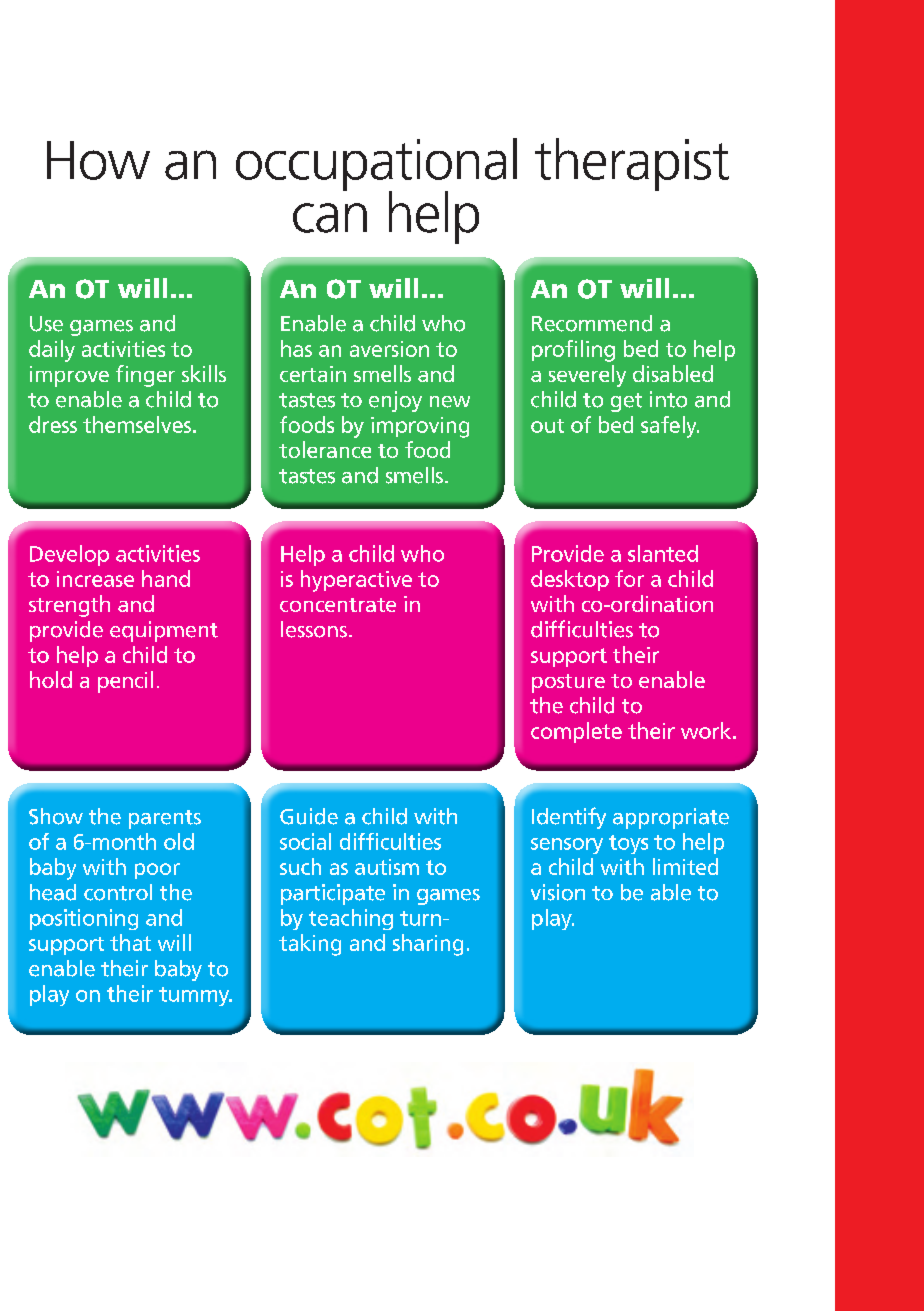  What do you see at coordinates (629, 578) in the image?
I see `for` at bounding box center [629, 578].
